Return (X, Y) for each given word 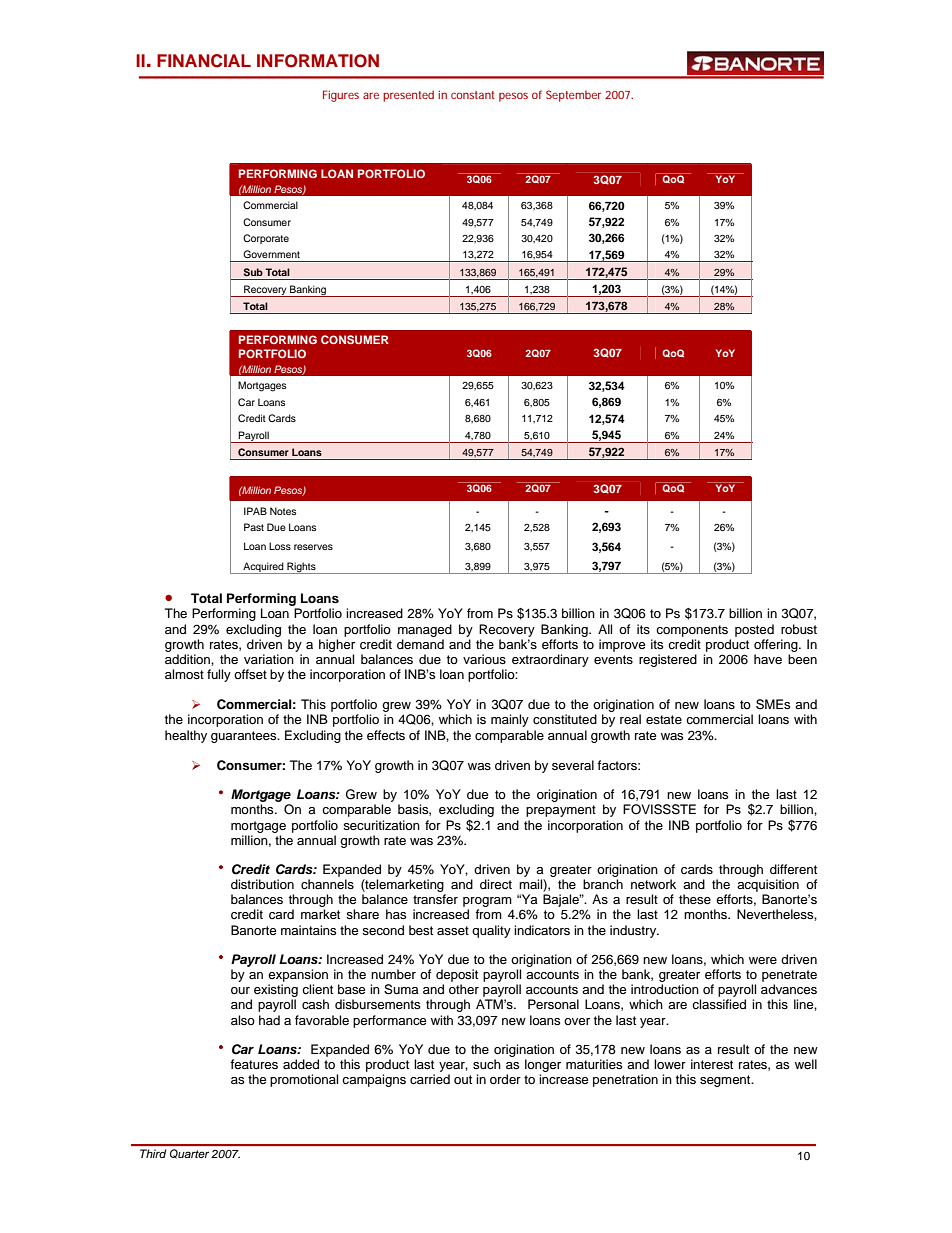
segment (726, 1081)
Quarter (189, 1154)
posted (754, 630)
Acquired (263, 568)
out (463, 1079)
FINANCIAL (204, 61)
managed (425, 630)
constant (472, 95)
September (573, 96)
